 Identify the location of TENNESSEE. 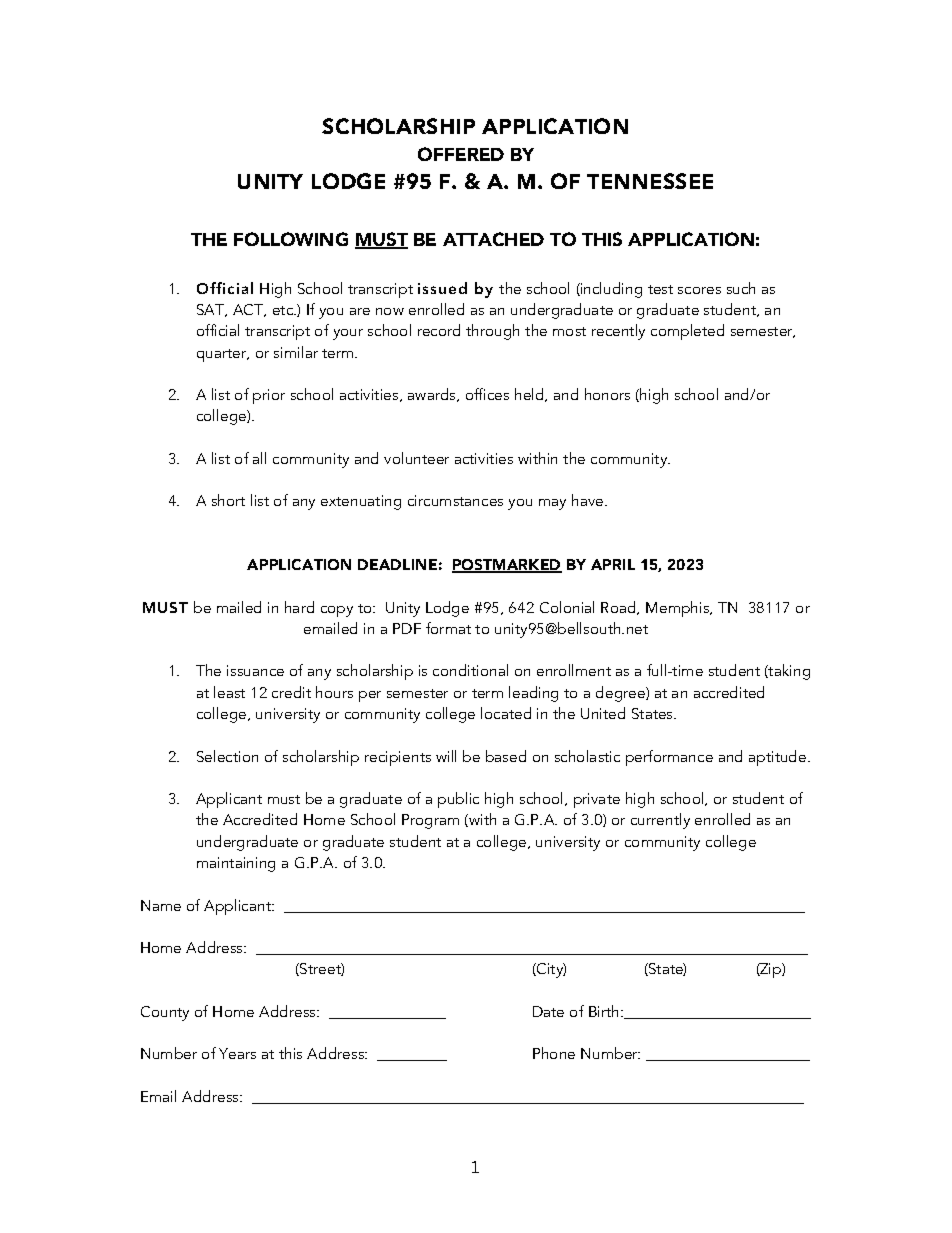
(650, 181).
